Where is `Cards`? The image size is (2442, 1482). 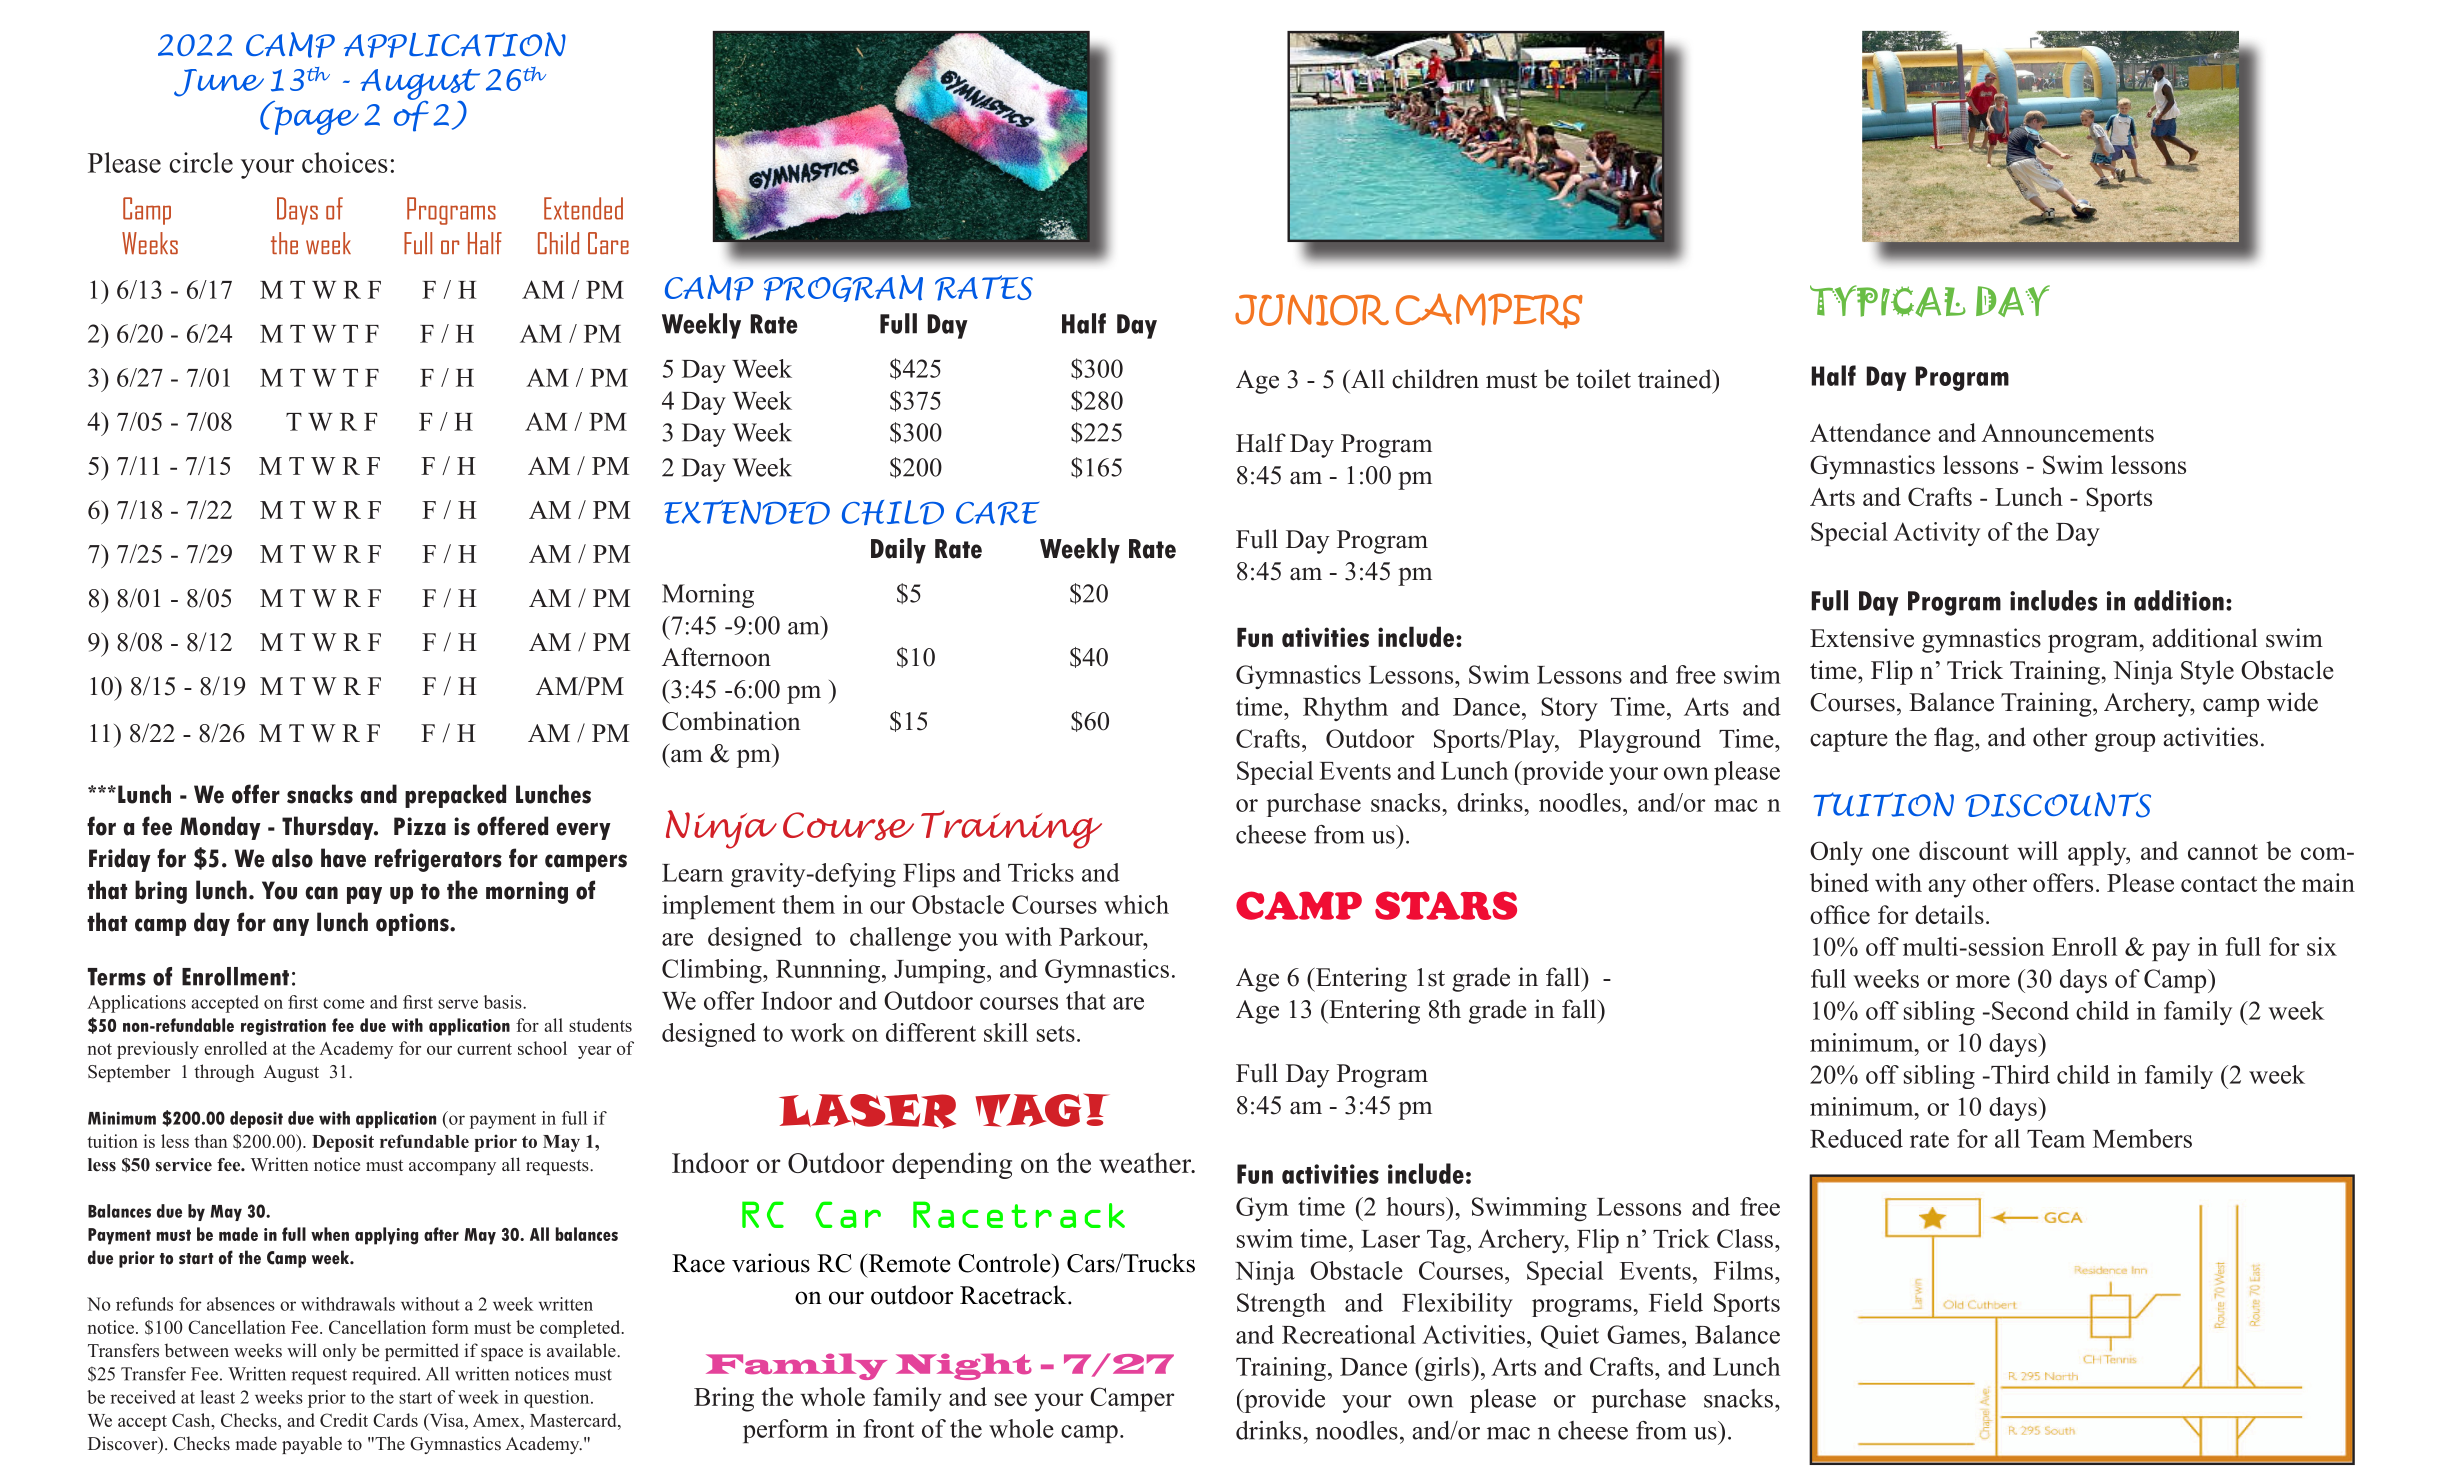
Cards is located at coordinates (395, 1420).
